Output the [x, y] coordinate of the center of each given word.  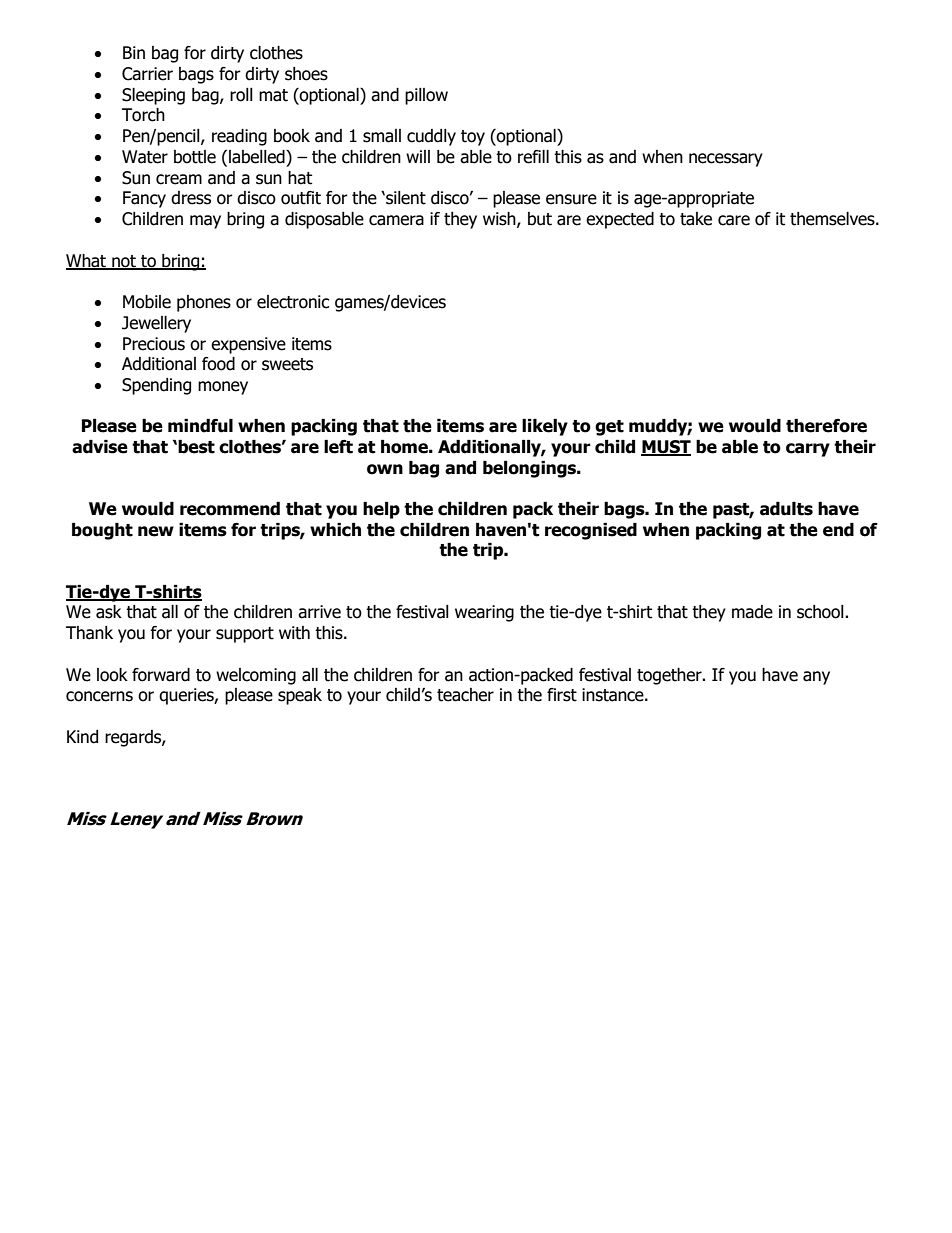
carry [808, 450]
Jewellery [156, 324]
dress [191, 198]
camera [396, 220]
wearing [484, 613]
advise [100, 447]
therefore [826, 426]
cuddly [431, 137]
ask [109, 612]
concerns [99, 696]
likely [545, 427]
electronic [293, 302]
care [734, 220]
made [752, 612]
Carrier [147, 74]
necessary [726, 160]
